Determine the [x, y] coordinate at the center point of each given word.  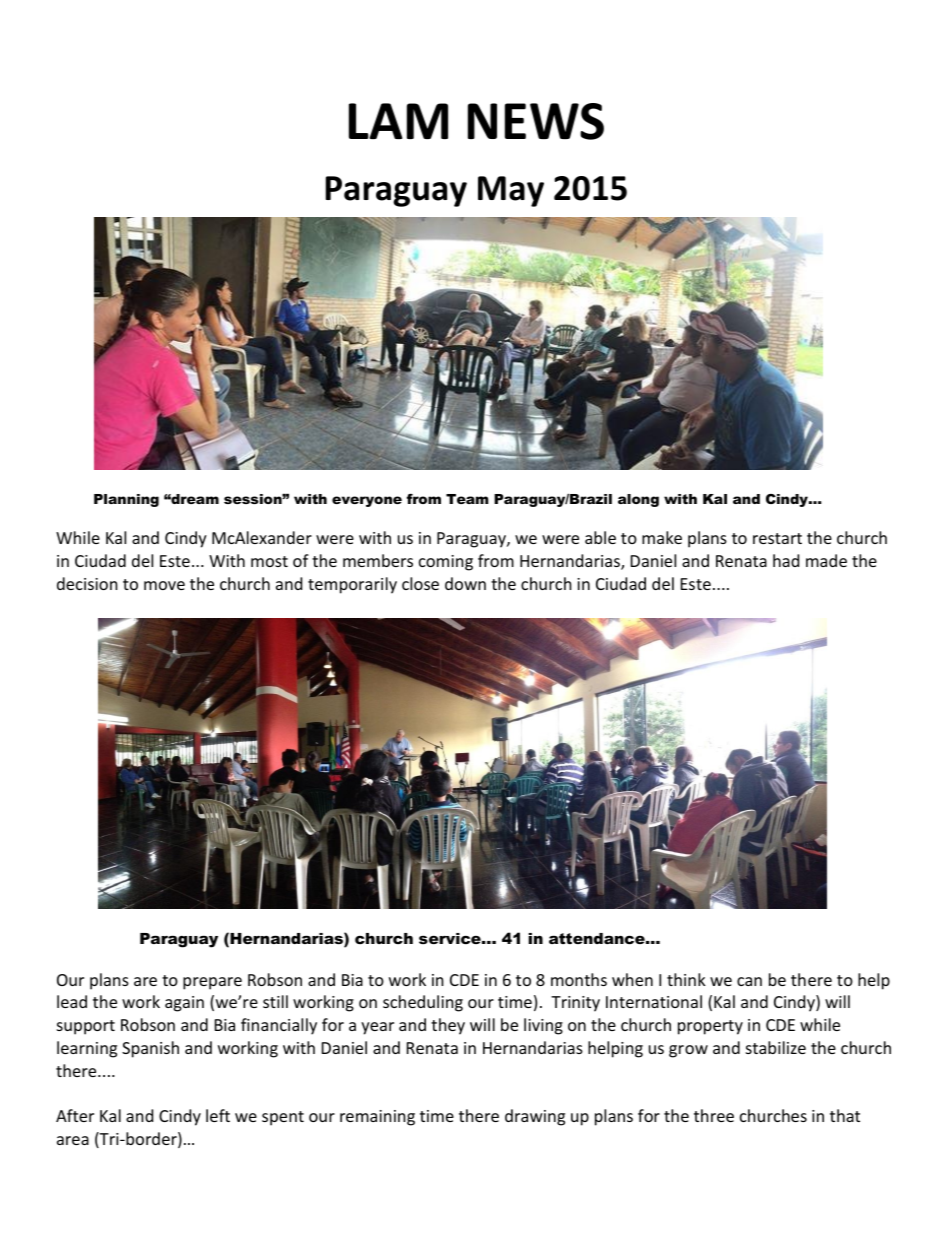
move [164, 585]
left [218, 1115]
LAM [398, 121]
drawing [535, 1117]
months [579, 979]
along [638, 500]
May [511, 191]
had [786, 560]
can [749, 981]
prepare [212, 983]
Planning [126, 500]
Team [467, 499]
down [465, 583]
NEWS [536, 121]
